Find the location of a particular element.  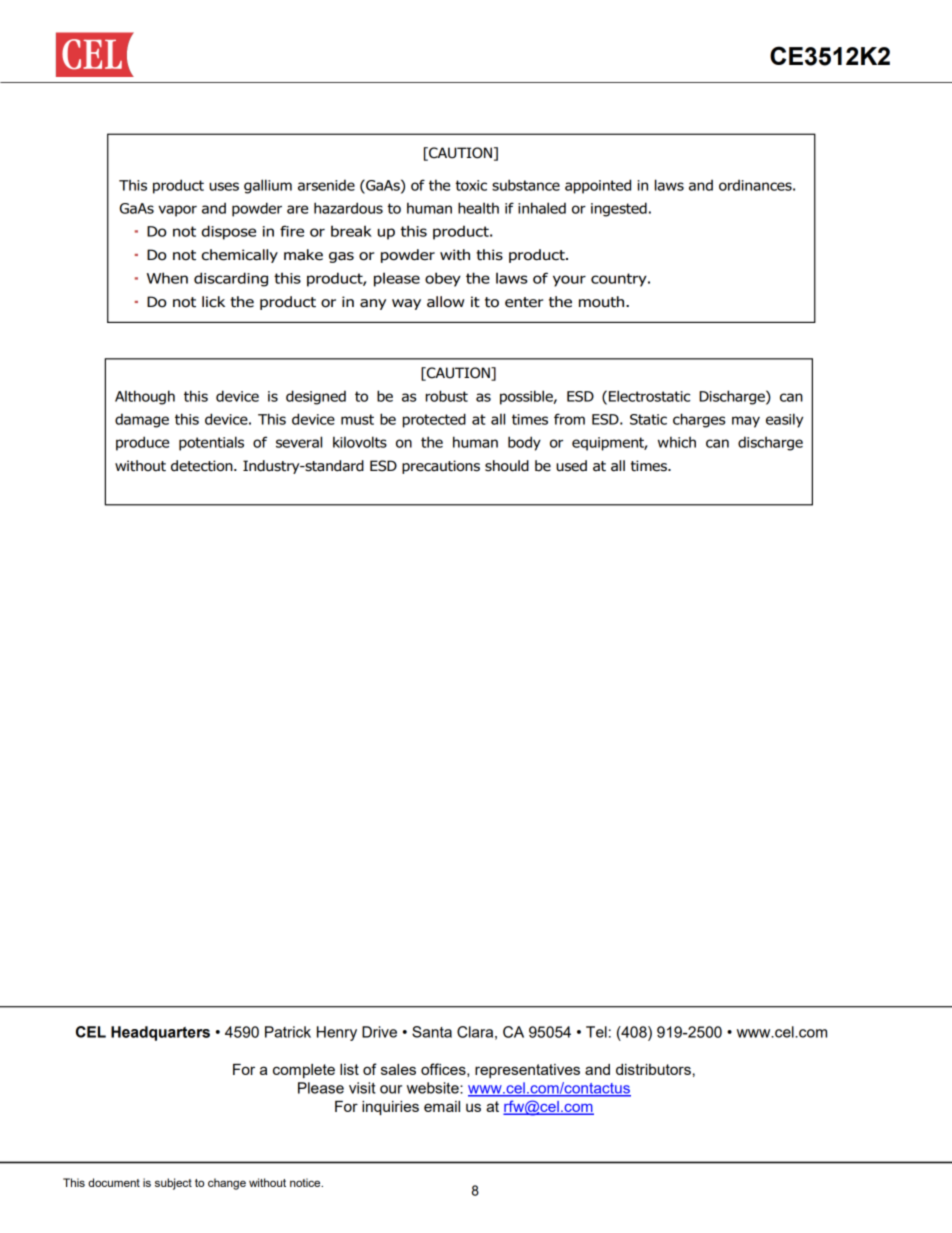

ingested is located at coordinates (619, 209).
